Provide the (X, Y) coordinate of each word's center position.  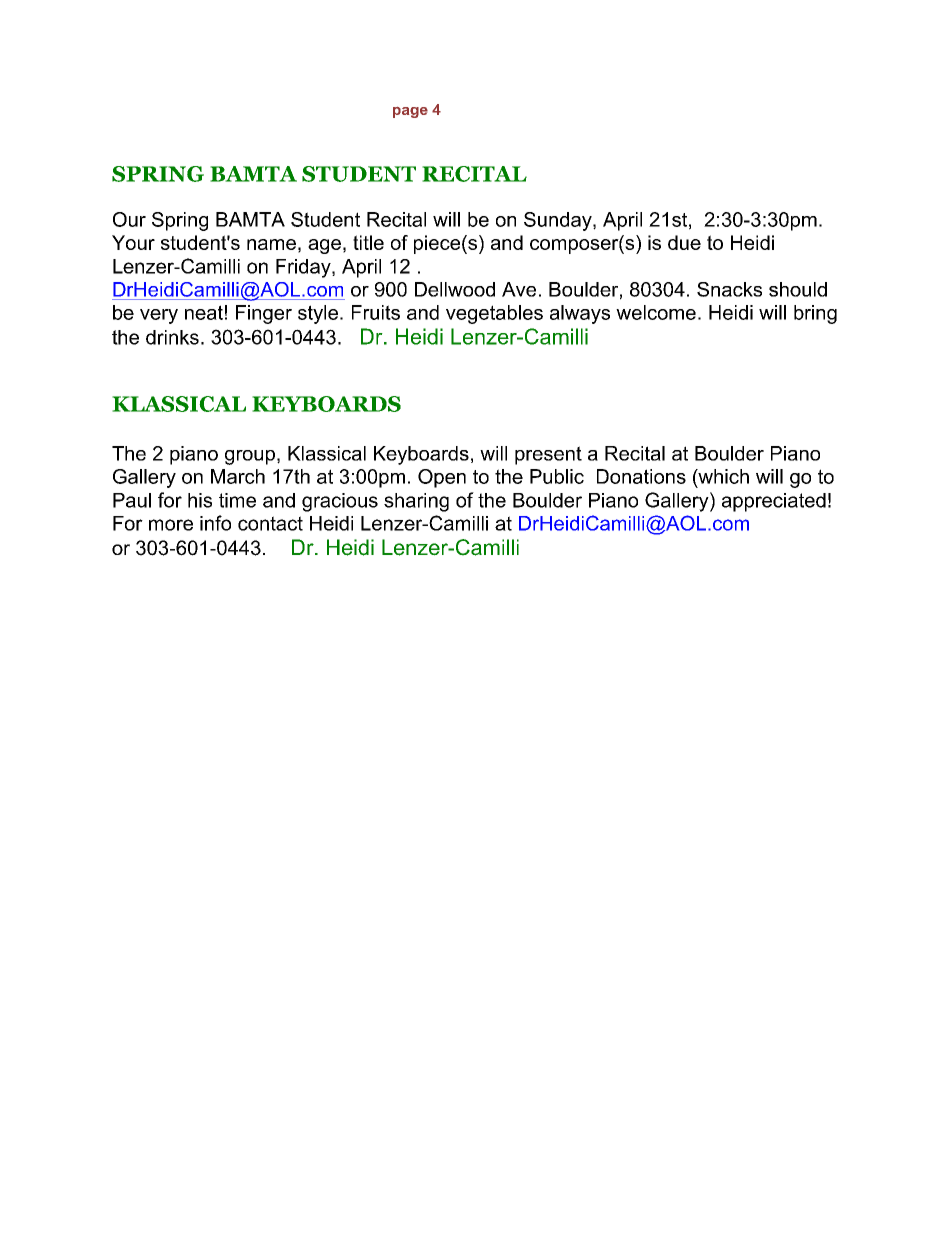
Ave (519, 289)
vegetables (494, 314)
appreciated (774, 502)
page (410, 112)
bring (815, 314)
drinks (172, 337)
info (215, 523)
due (684, 242)
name (271, 244)
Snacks (729, 289)
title (368, 242)
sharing (416, 502)
